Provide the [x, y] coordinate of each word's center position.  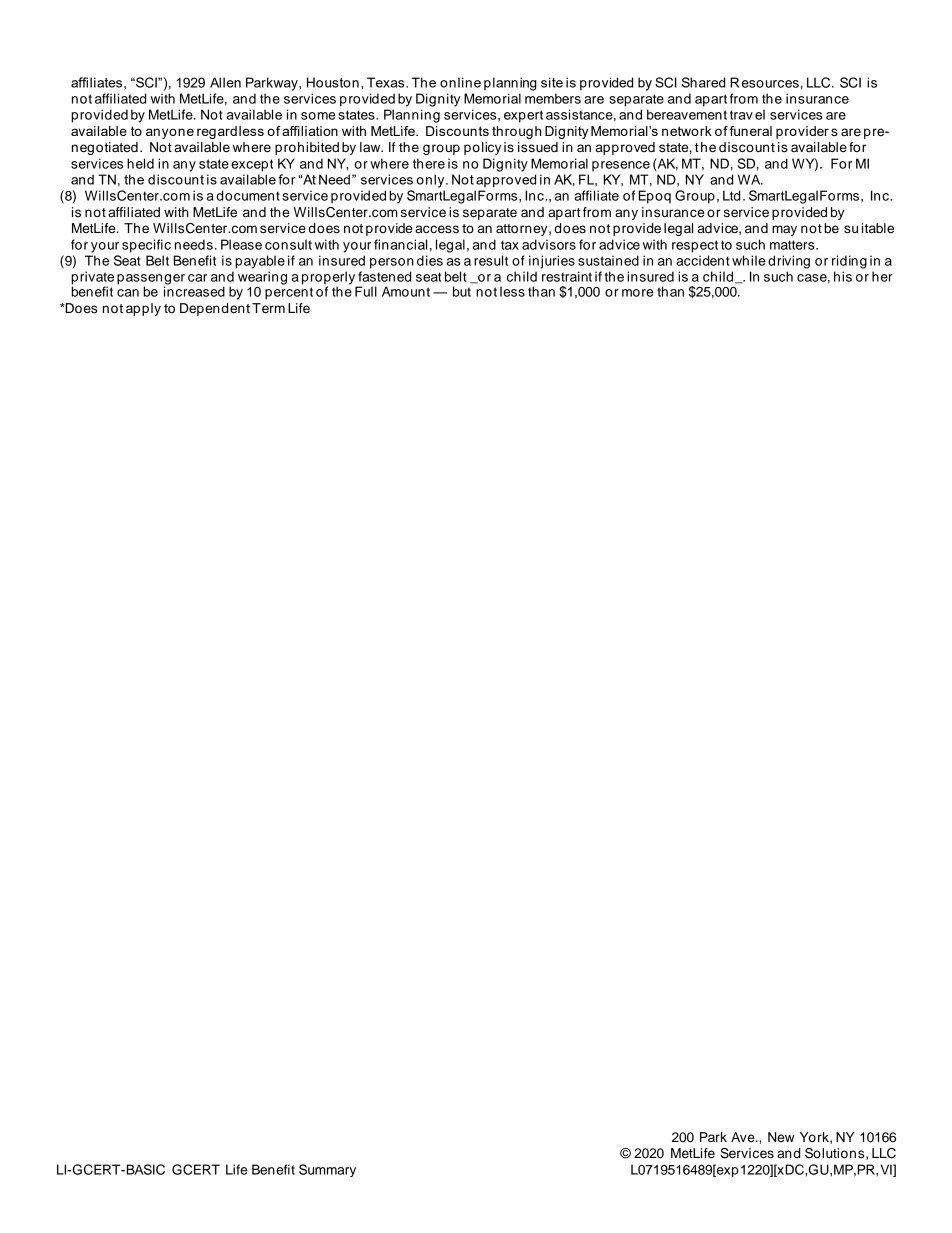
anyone [170, 133]
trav [741, 115]
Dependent [215, 309]
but [462, 291]
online [460, 82]
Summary [327, 1170]
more [638, 293]
